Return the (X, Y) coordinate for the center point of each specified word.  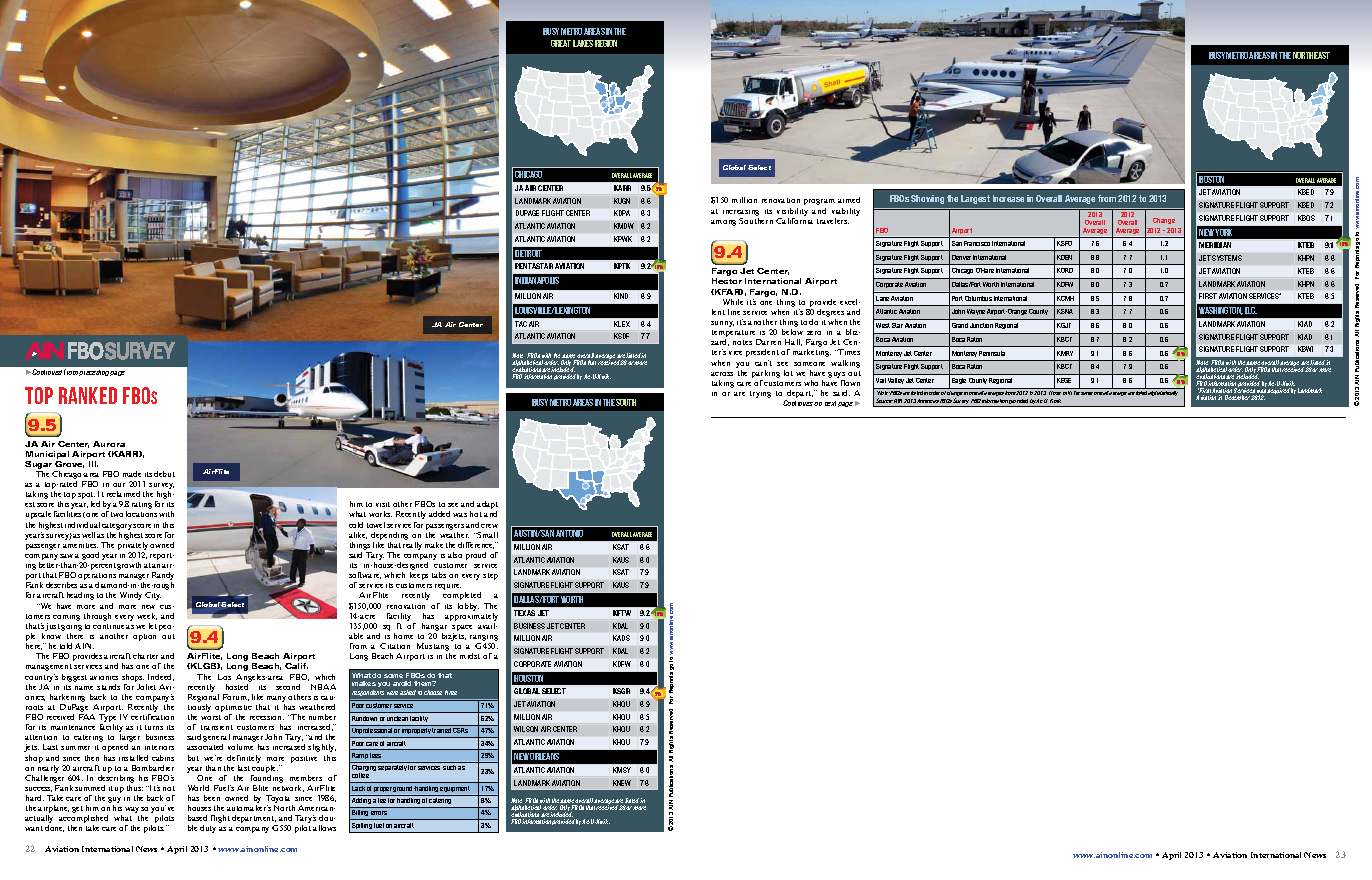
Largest (975, 199)
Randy (163, 577)
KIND (621, 296)
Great (561, 43)
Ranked (88, 395)
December (1237, 397)
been (212, 798)
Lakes (583, 43)
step (490, 576)
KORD (1065, 270)
